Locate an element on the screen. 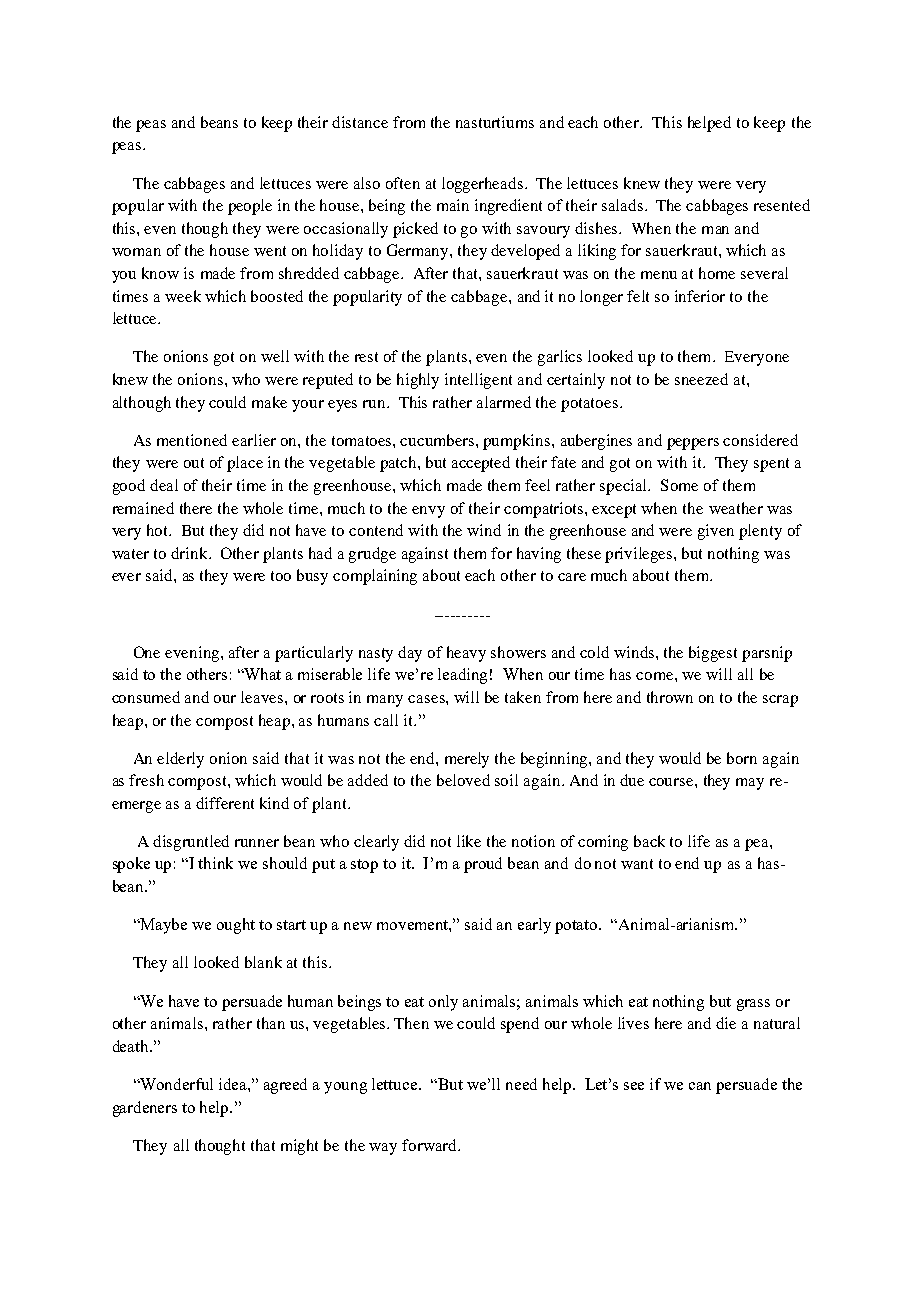  resented is located at coordinates (782, 205).
